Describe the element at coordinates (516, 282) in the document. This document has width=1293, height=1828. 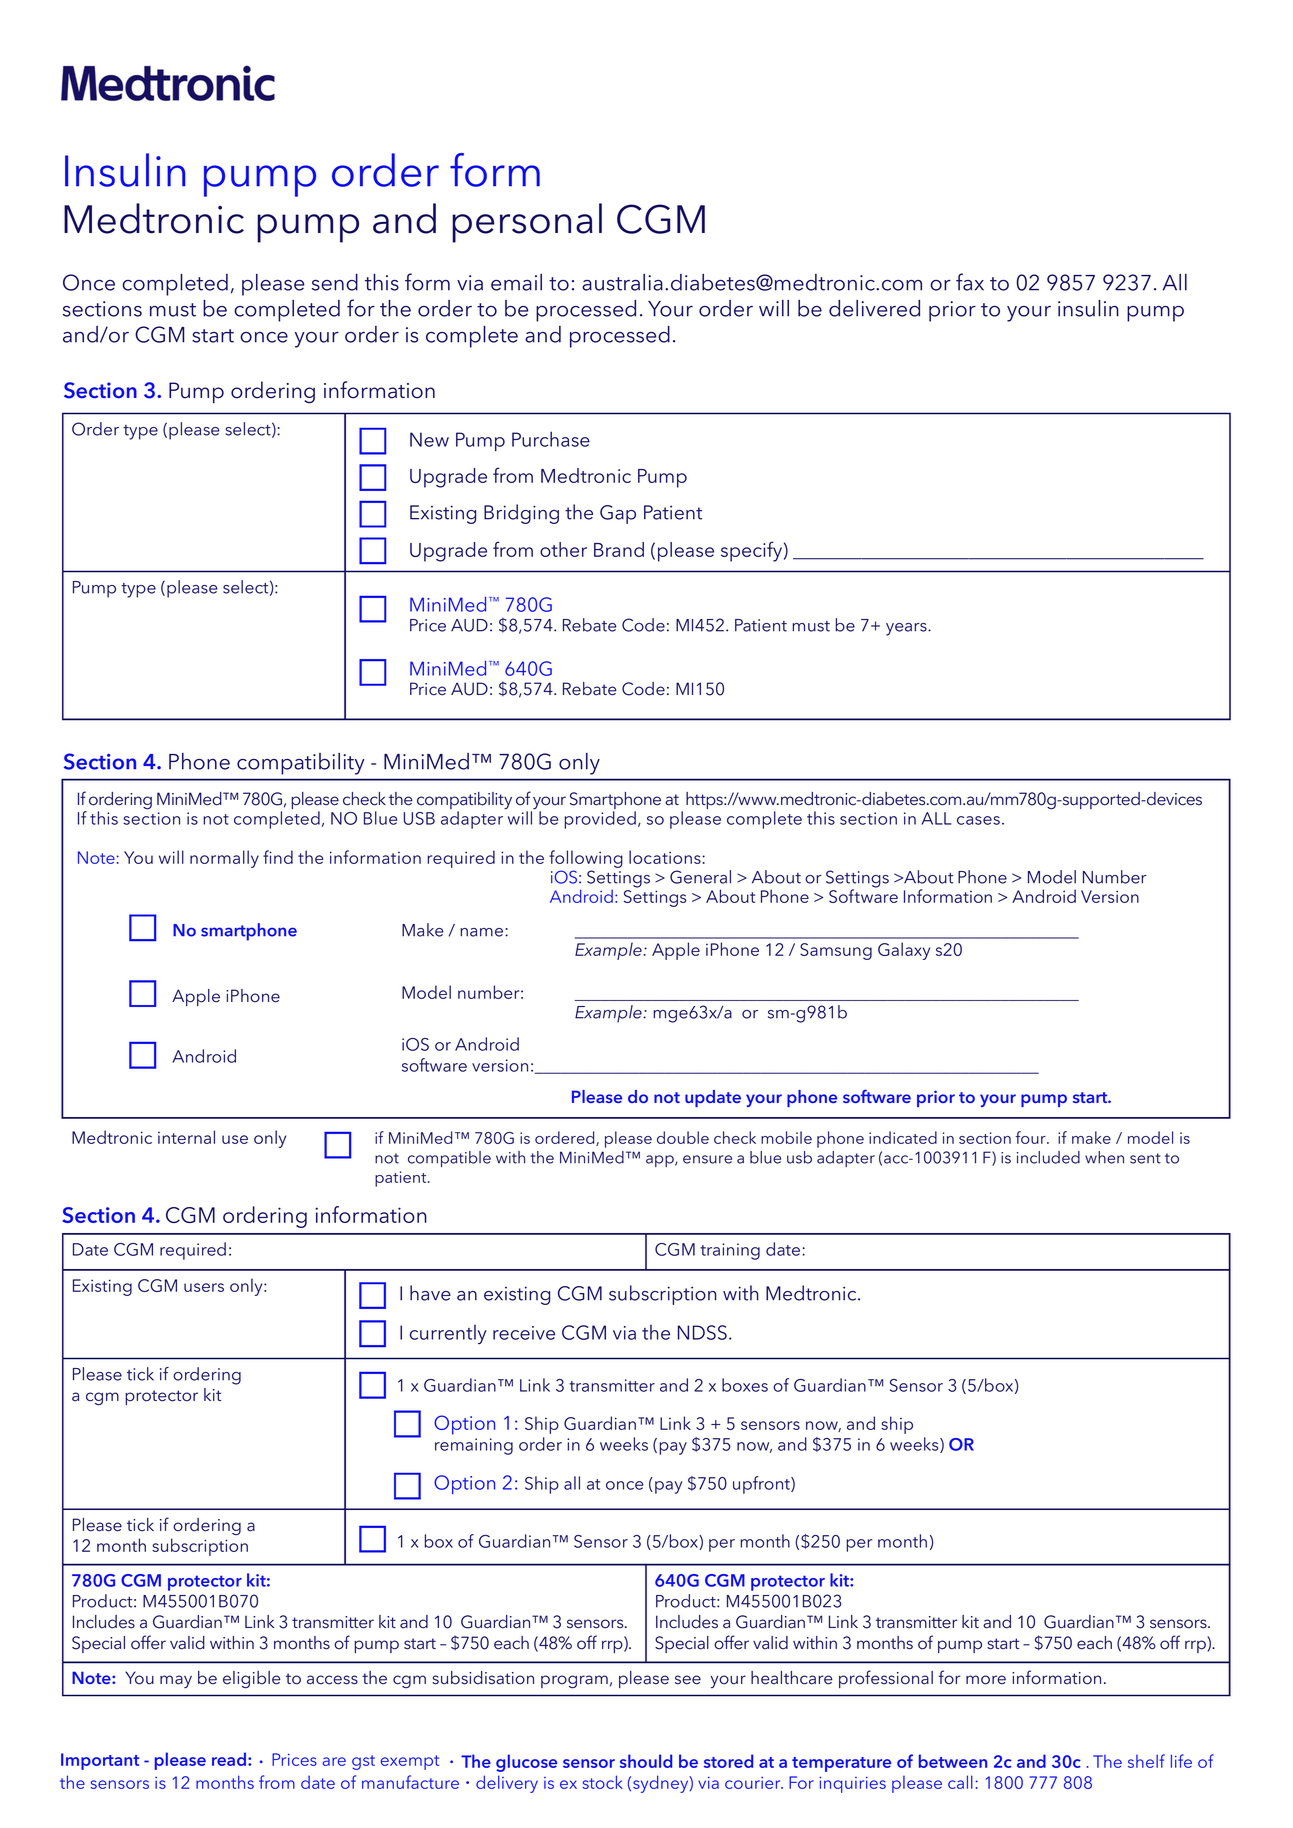
I see `email` at that location.
